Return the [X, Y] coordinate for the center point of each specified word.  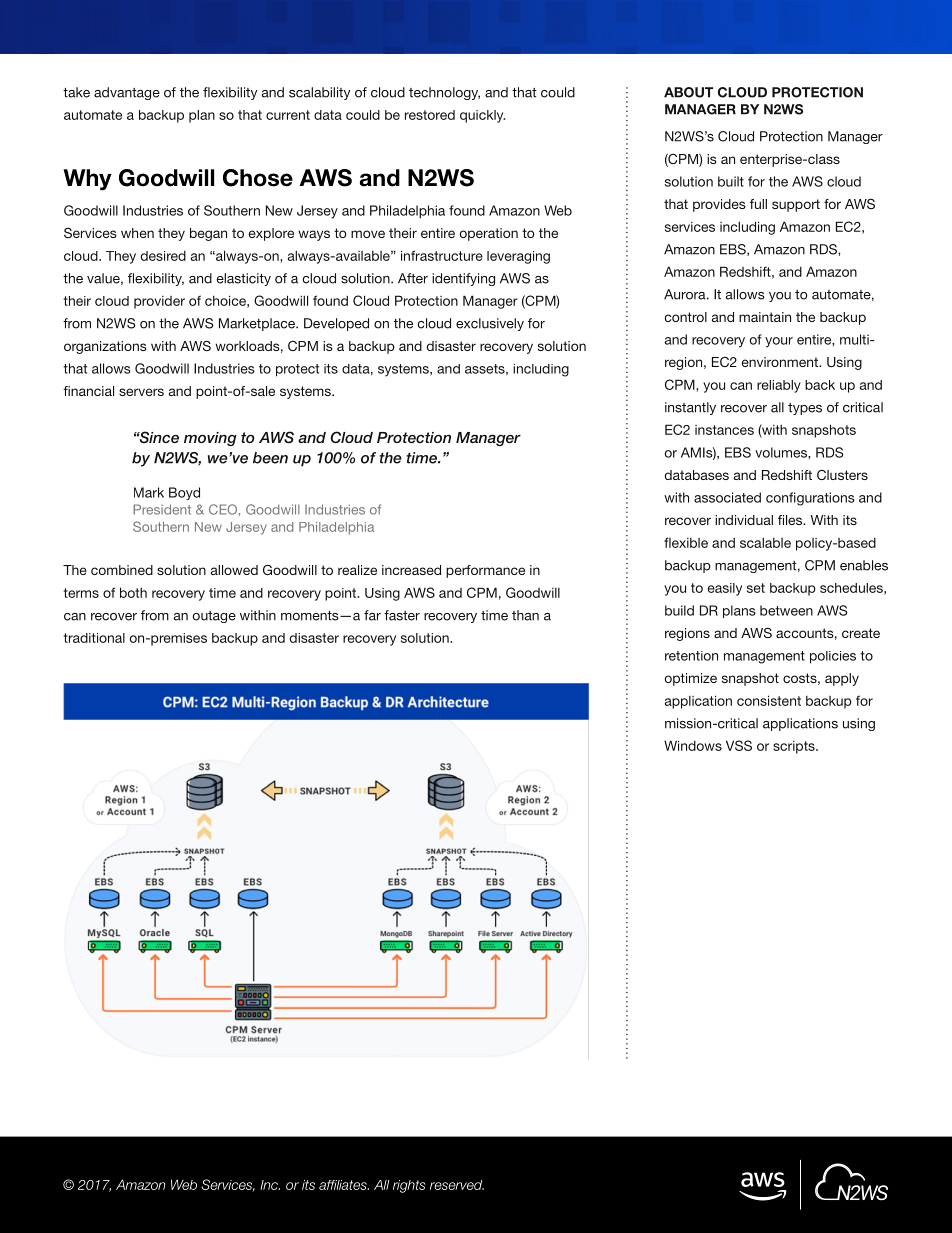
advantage [127, 93]
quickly [482, 116]
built [731, 181]
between [786, 610]
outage [214, 617]
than [525, 615]
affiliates [344, 1185]
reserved [457, 1185]
